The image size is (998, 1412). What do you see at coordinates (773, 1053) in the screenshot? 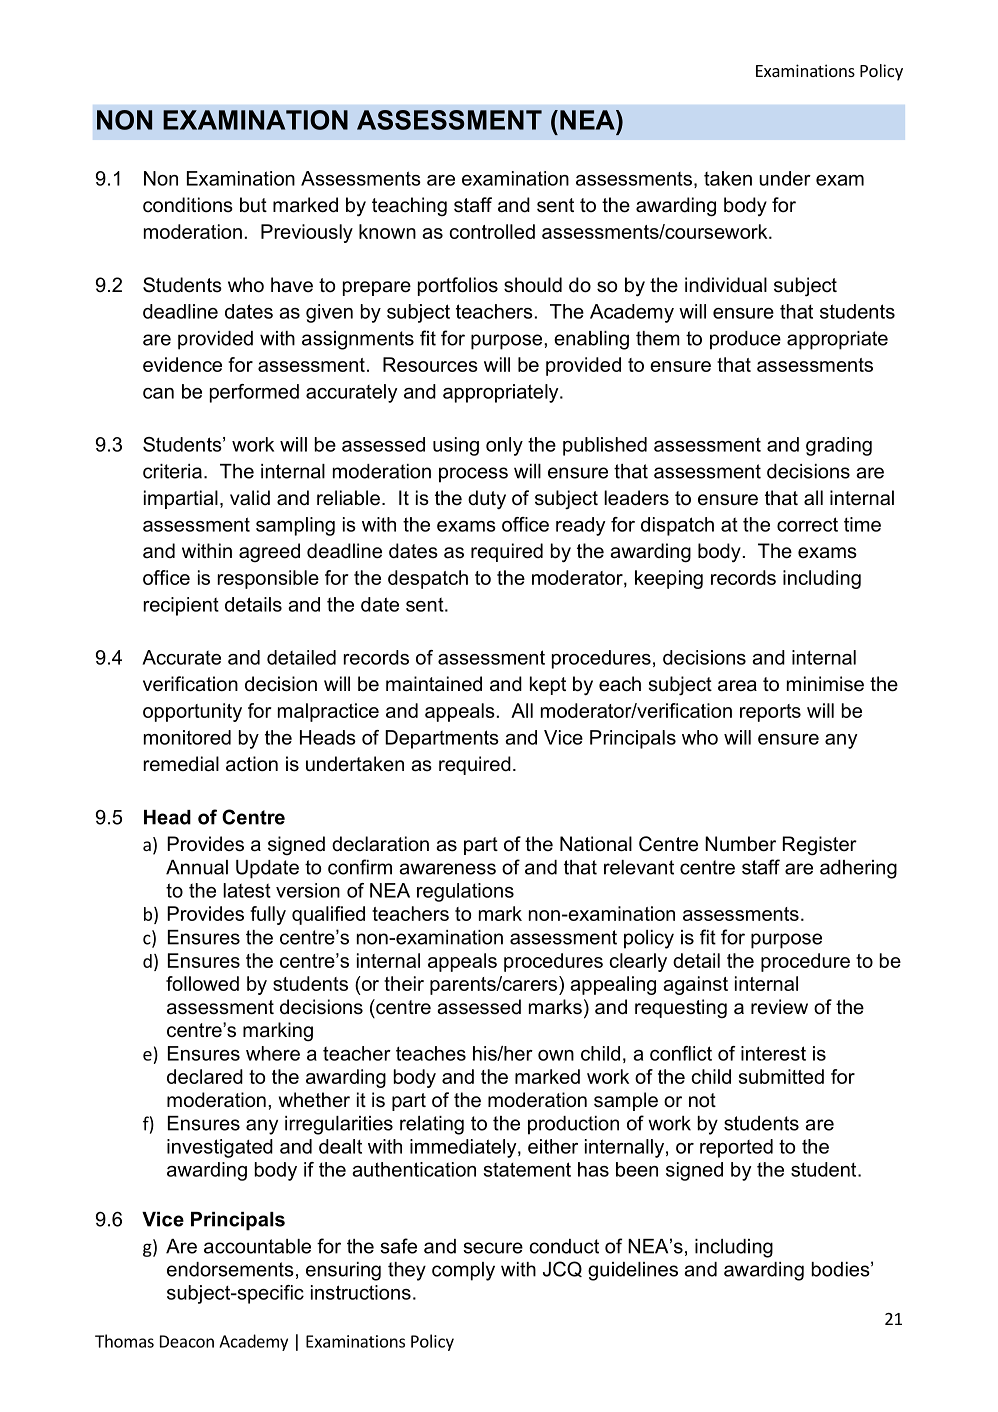
I see `interest` at bounding box center [773, 1053].
